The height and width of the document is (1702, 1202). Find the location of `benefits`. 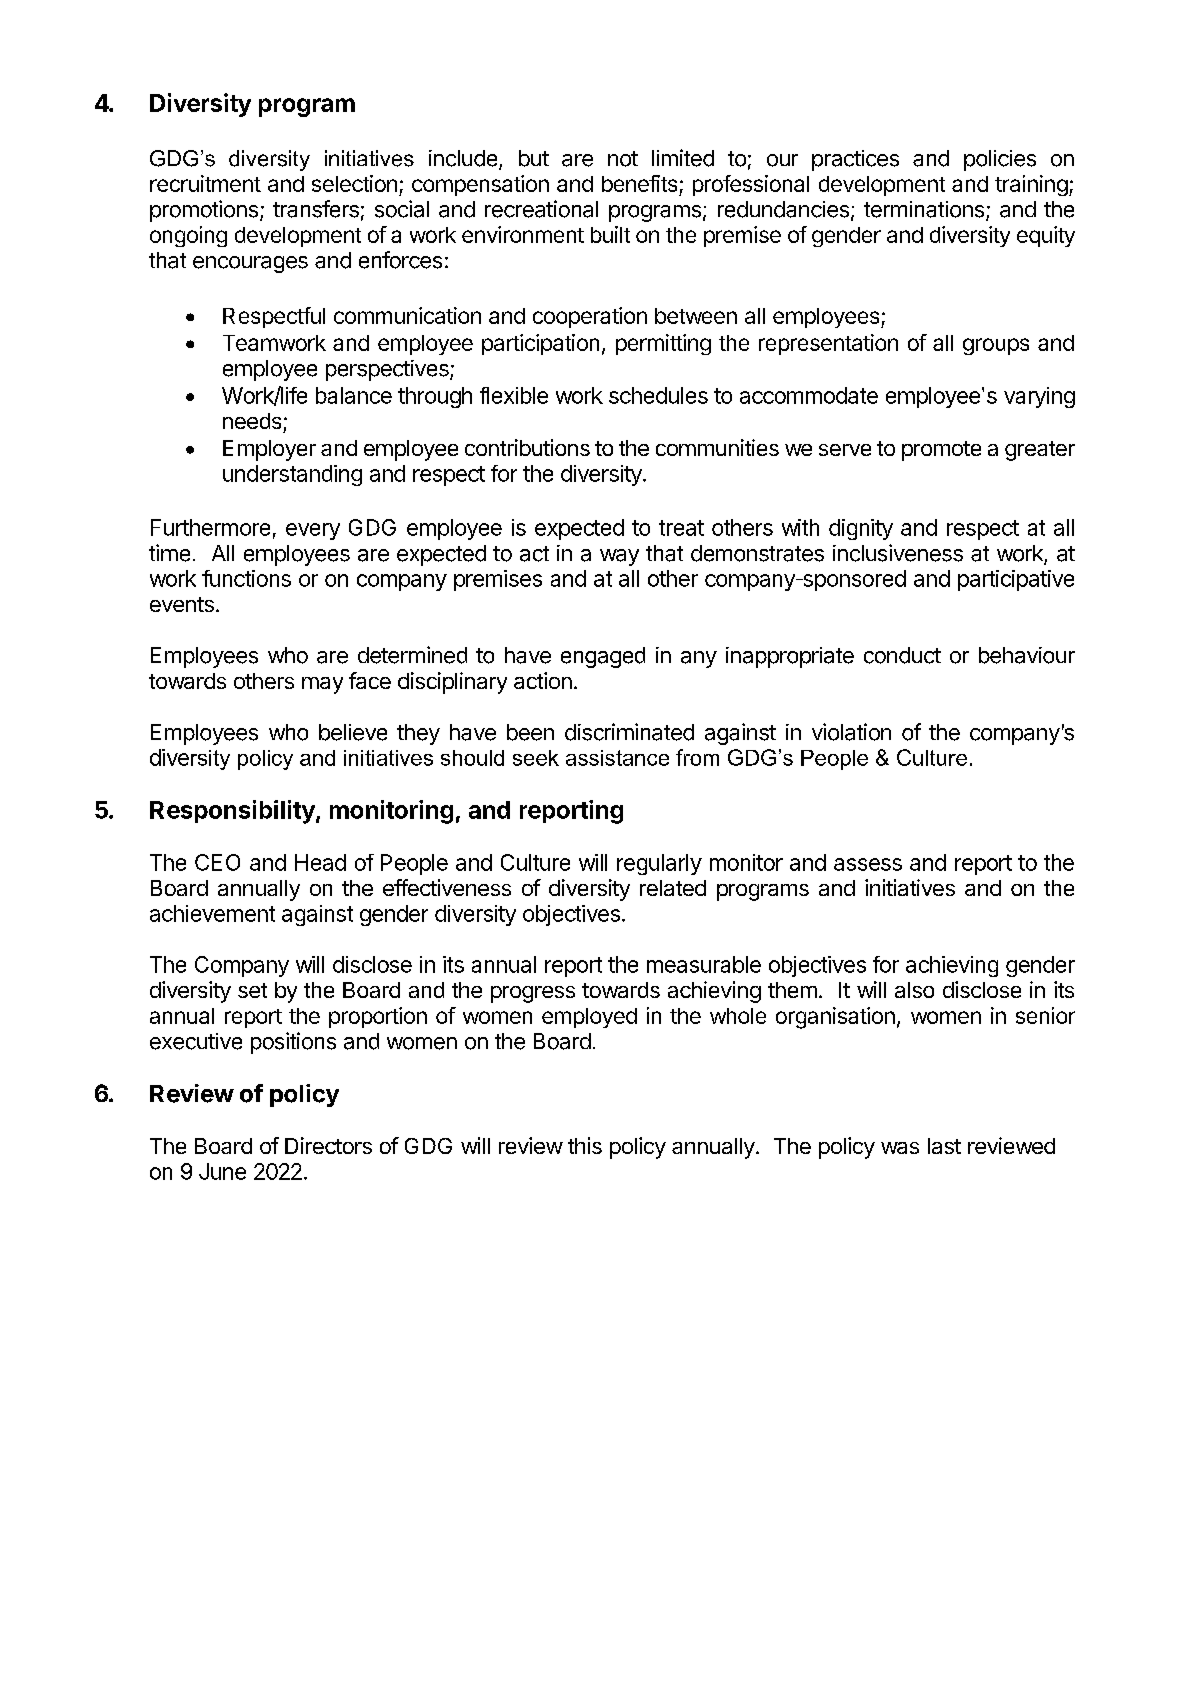

benefits is located at coordinates (639, 183).
